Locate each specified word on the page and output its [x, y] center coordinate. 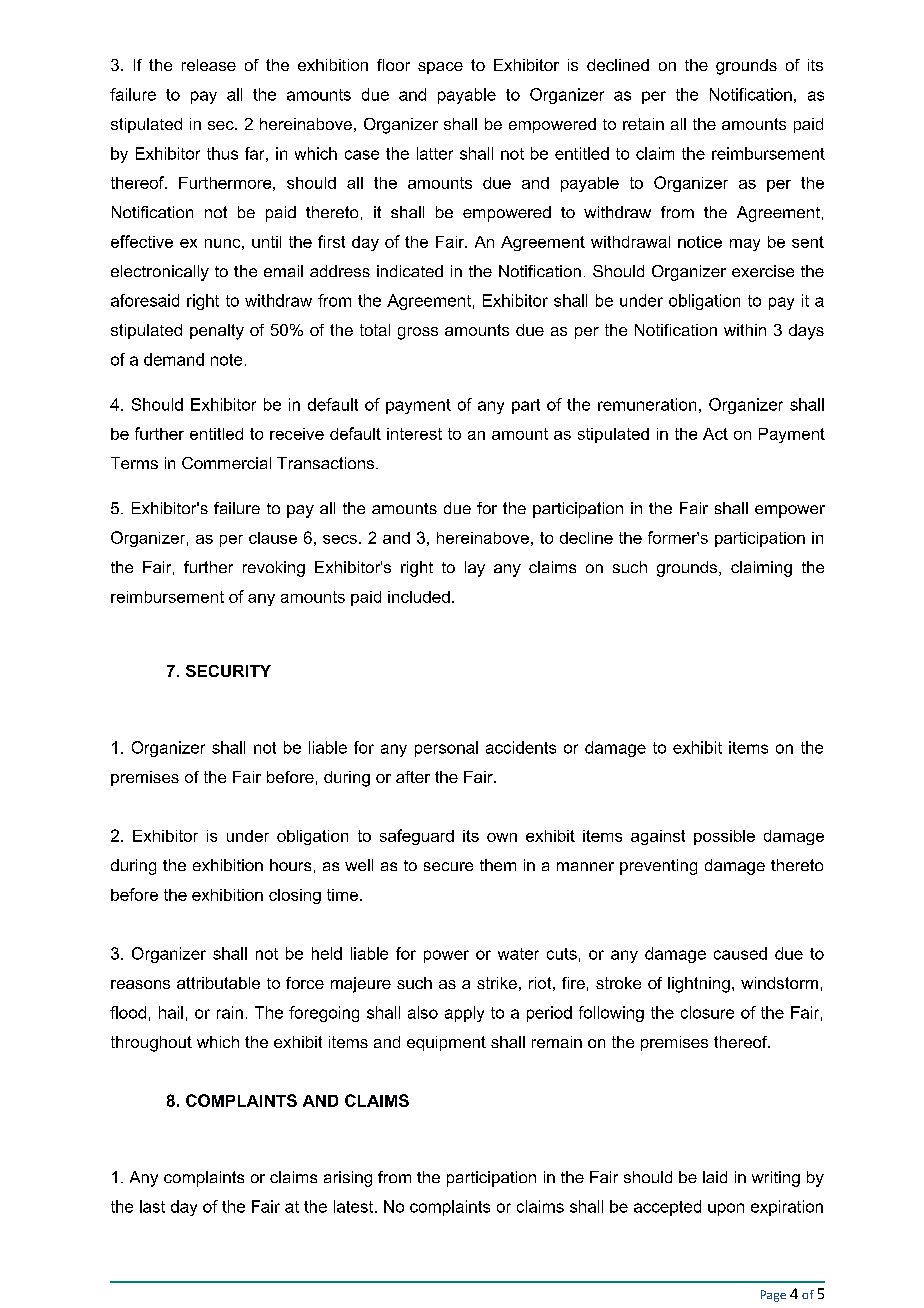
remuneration [647, 404]
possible [724, 837]
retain [643, 124]
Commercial [226, 463]
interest [414, 434]
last [152, 1206]
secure [448, 866]
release [209, 65]
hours [290, 865]
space [440, 68]
